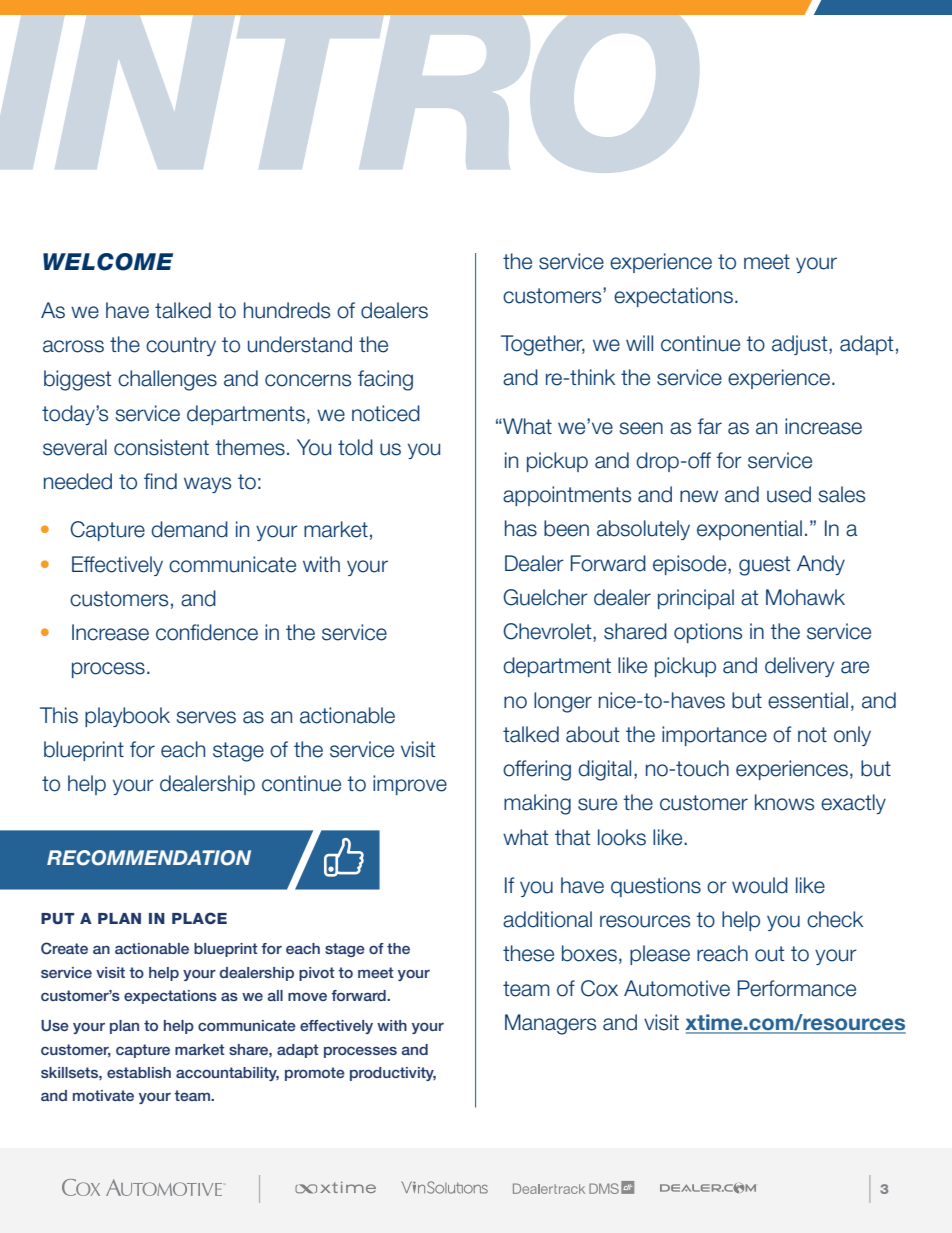 The width and height of the page is (952, 1233). What do you see at coordinates (797, 988) in the page?
I see `Performance` at bounding box center [797, 988].
